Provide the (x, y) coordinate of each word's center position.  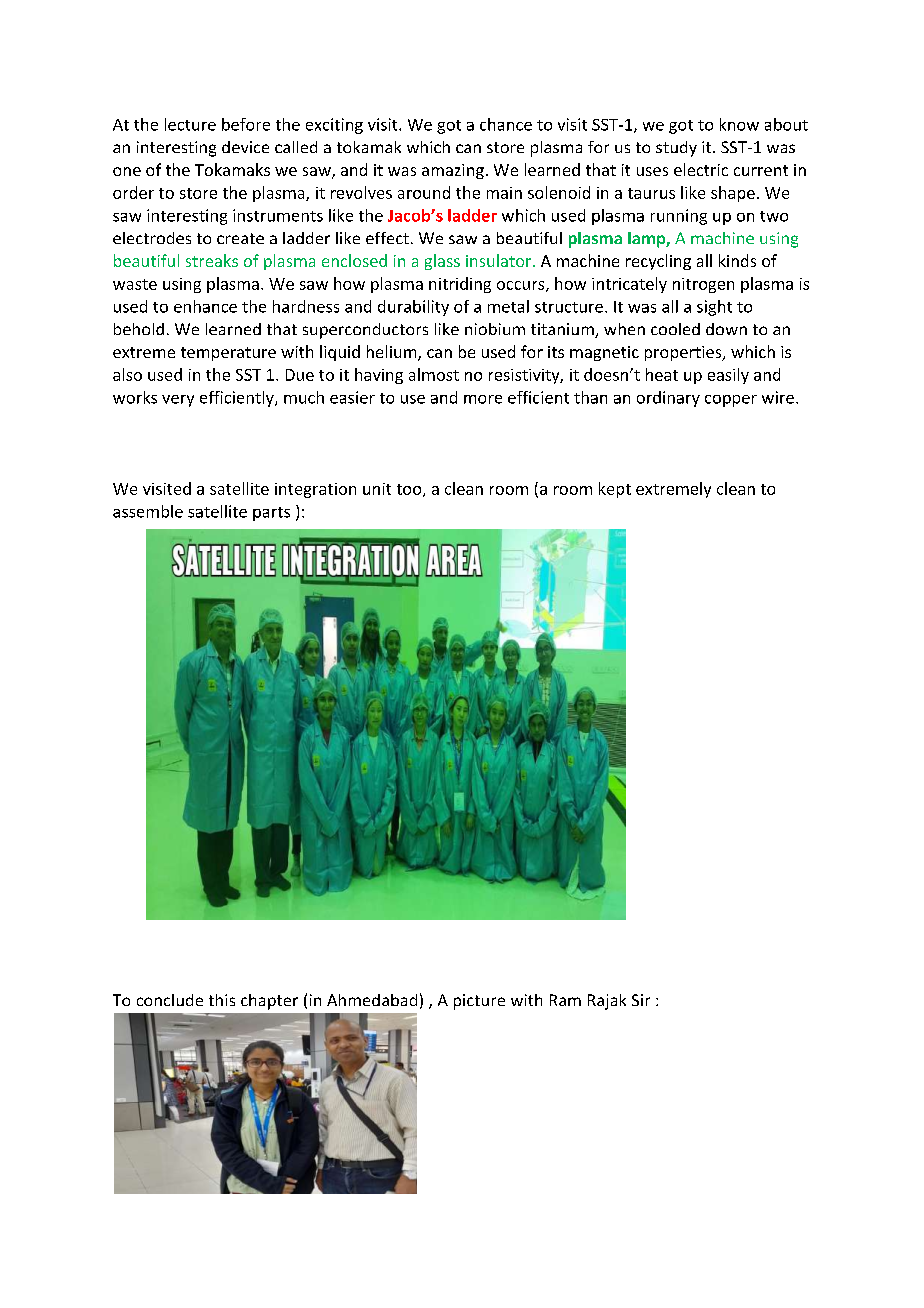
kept (615, 490)
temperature (228, 354)
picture (479, 1002)
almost (434, 374)
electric (701, 169)
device (245, 147)
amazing (453, 171)
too (410, 490)
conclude (170, 1000)
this (222, 1000)
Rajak (607, 1002)
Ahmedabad (372, 1000)
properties (684, 353)
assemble (148, 511)
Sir (641, 1000)
